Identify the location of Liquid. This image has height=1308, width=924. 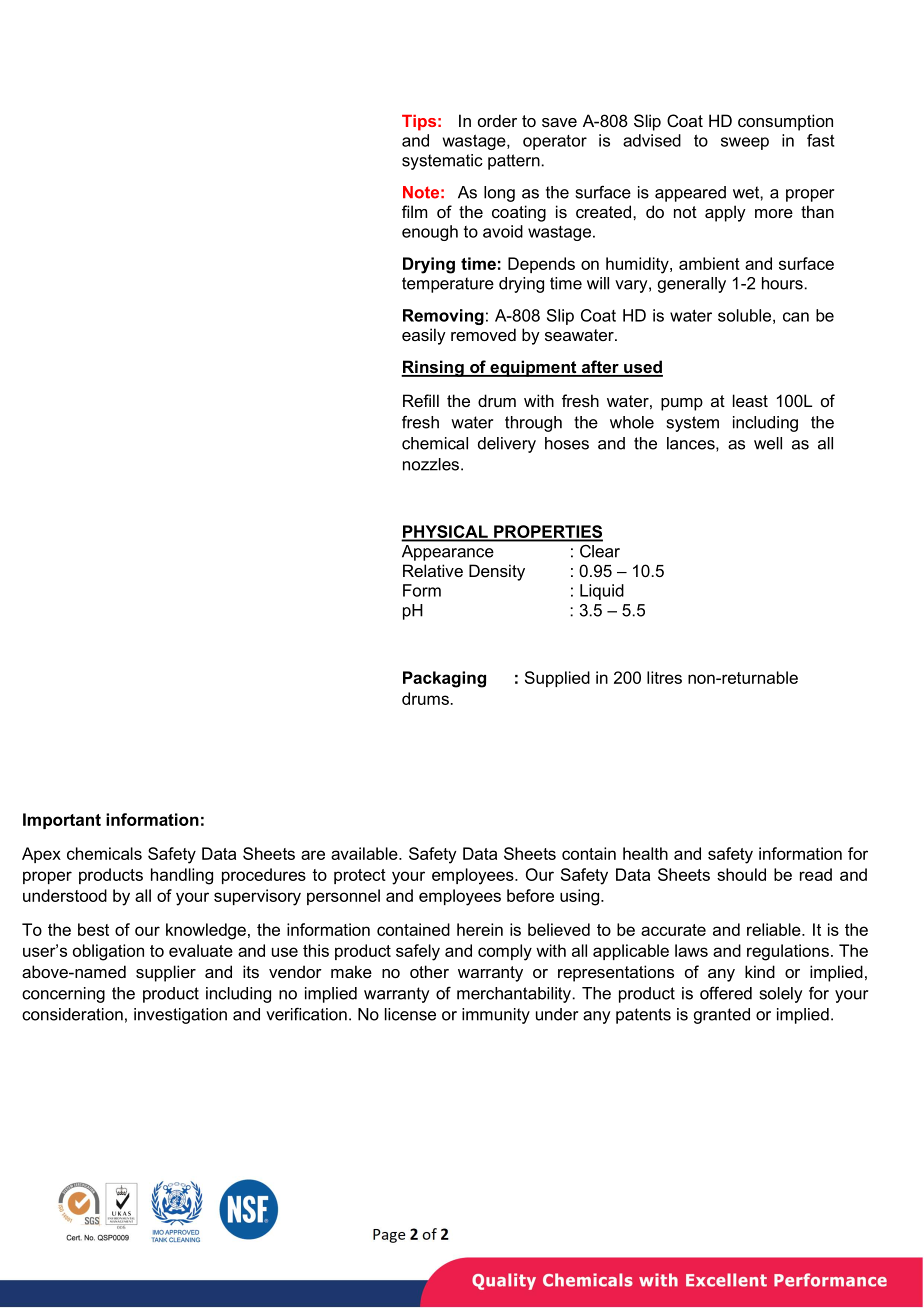
(602, 592).
